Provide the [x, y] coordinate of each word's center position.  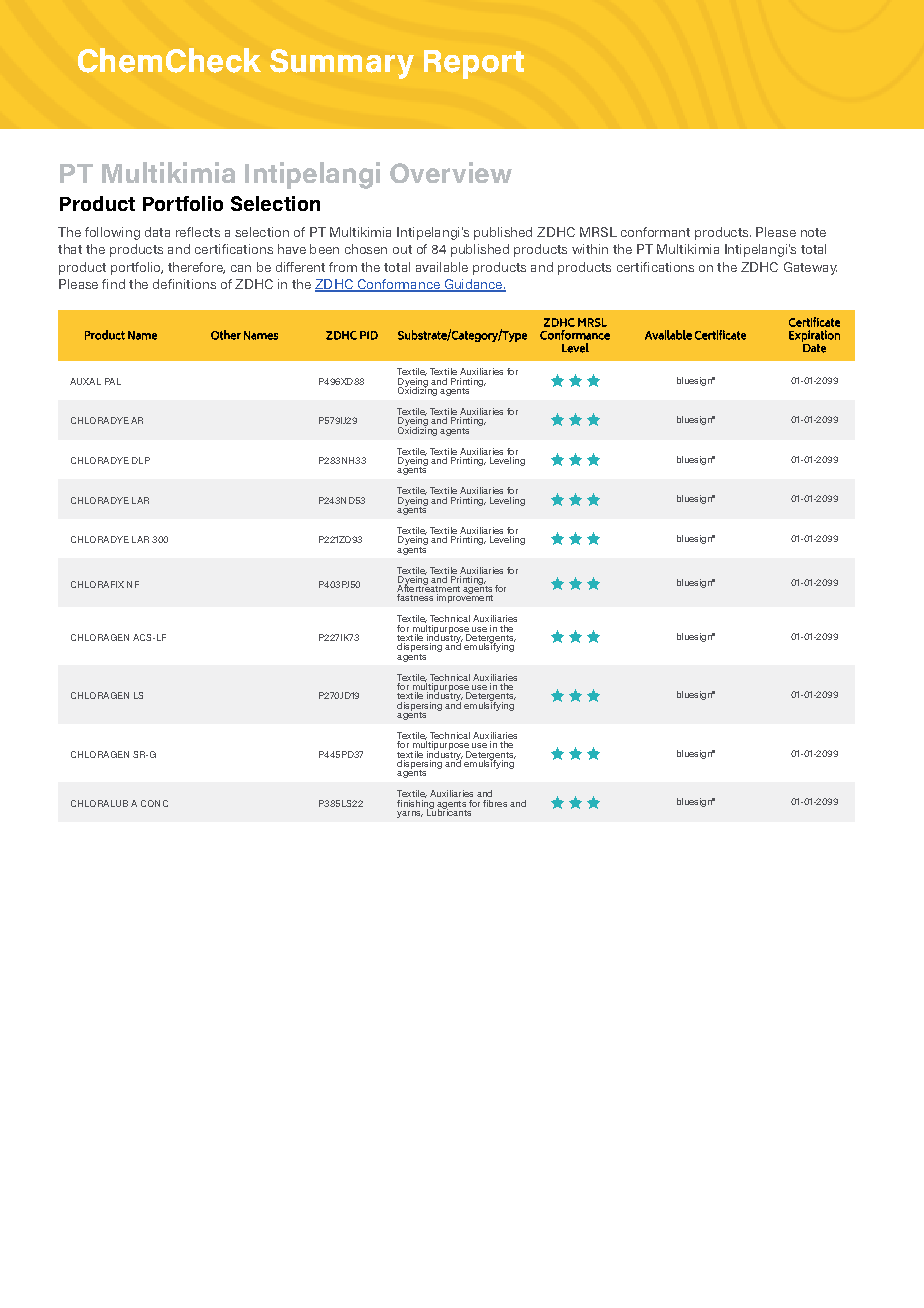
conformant [655, 232]
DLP [141, 460]
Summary [342, 64]
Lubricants [449, 811]
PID [369, 335]
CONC [154, 803]
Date [814, 348]
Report [474, 64]
